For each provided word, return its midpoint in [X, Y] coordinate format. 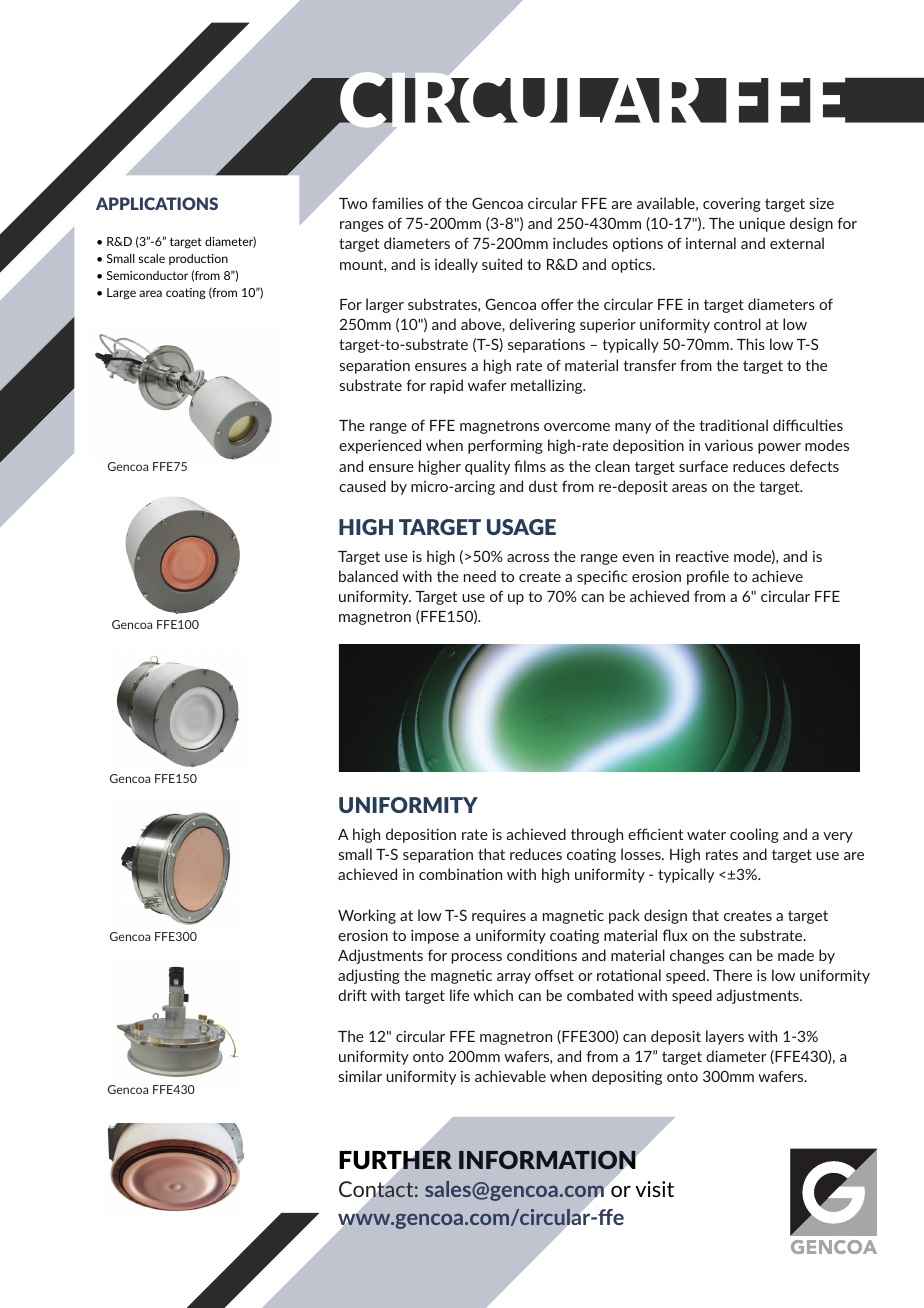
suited [502, 264]
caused [362, 486]
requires [499, 917]
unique [762, 225]
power [779, 448]
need [480, 576]
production [198, 259]
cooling [754, 835]
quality [487, 467]
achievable [510, 1076]
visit [654, 1189]
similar [360, 1076]
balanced [368, 576]
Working [367, 916]
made [796, 955]
